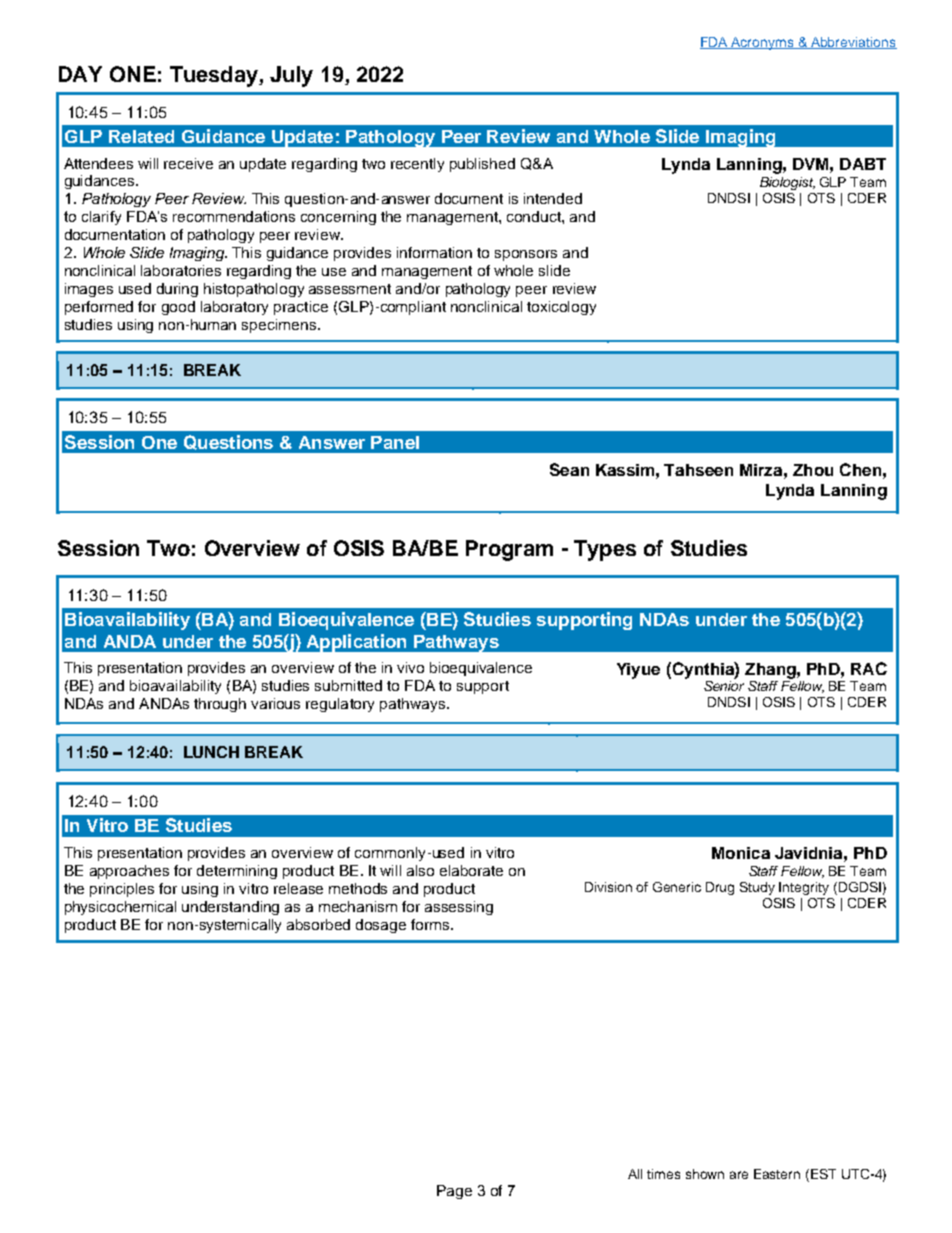  Describe the element at coordinates (454, 1192) in the page. I see `Page` at that location.
